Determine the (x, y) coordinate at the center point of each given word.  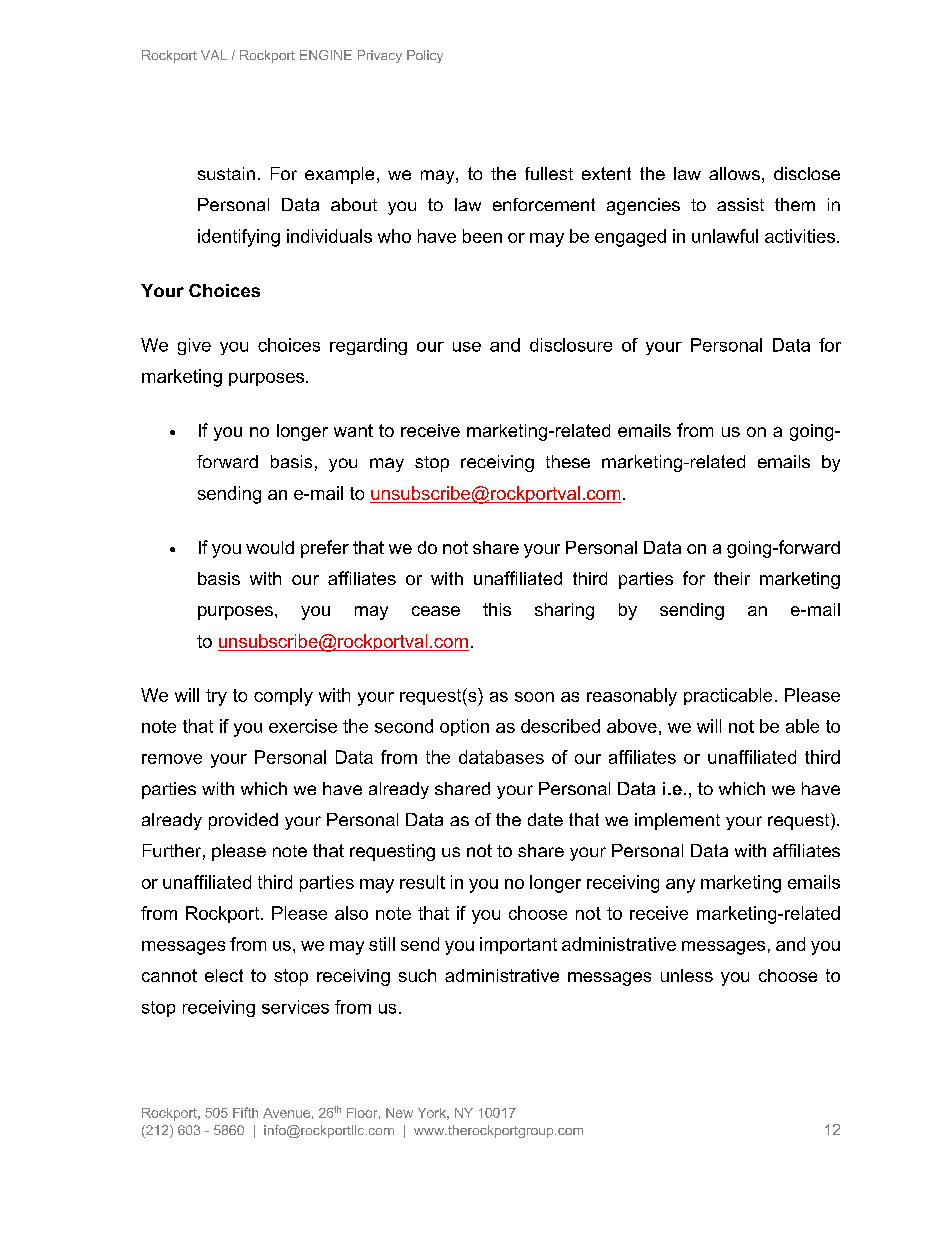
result (422, 882)
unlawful (725, 236)
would (270, 547)
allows (734, 173)
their (732, 578)
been (482, 236)
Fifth (245, 1112)
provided (243, 821)
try (216, 697)
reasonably (632, 697)
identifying (239, 238)
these (568, 461)
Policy (425, 56)
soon (534, 697)
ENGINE (326, 55)
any (680, 886)
